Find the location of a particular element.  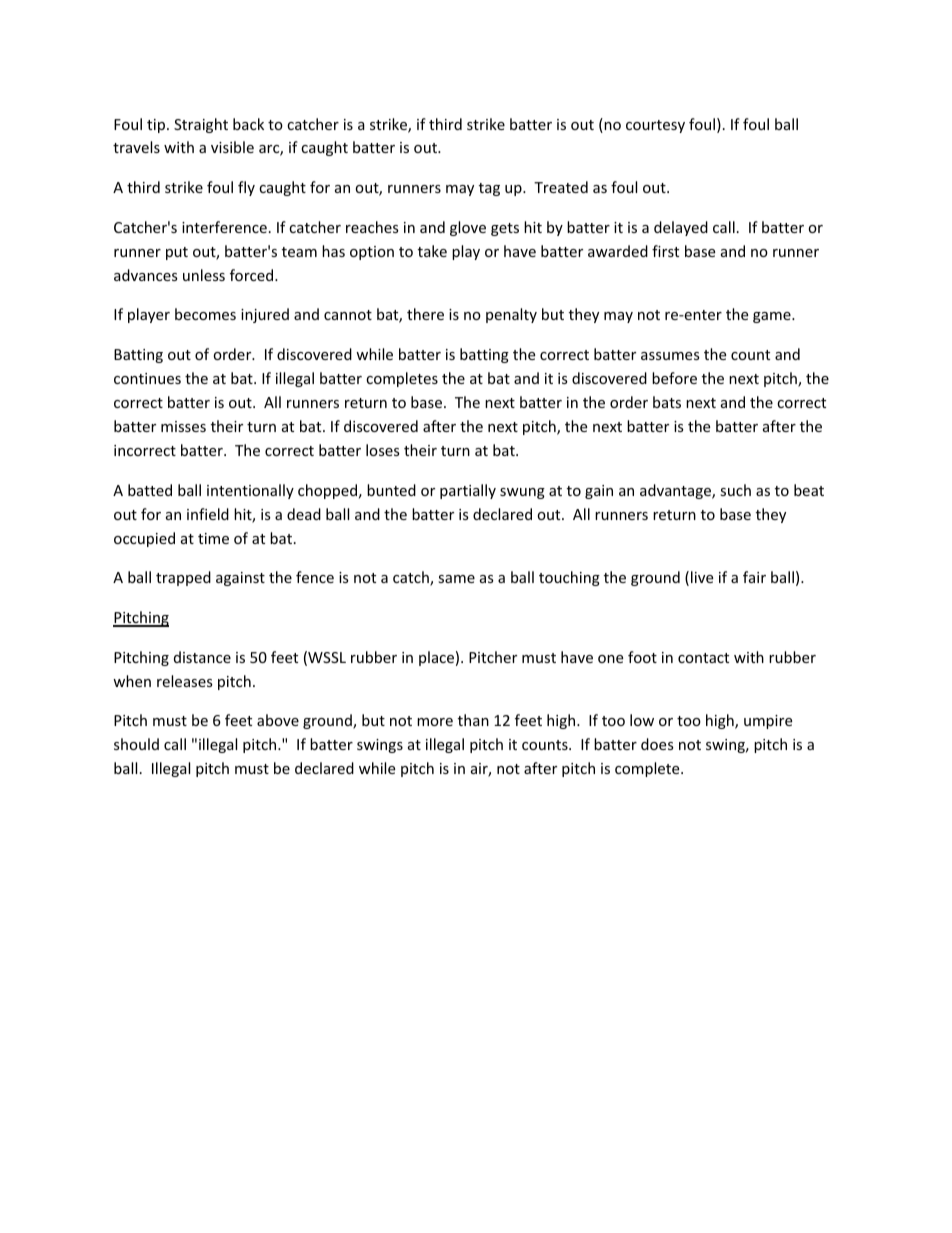

loses is located at coordinates (383, 450).
